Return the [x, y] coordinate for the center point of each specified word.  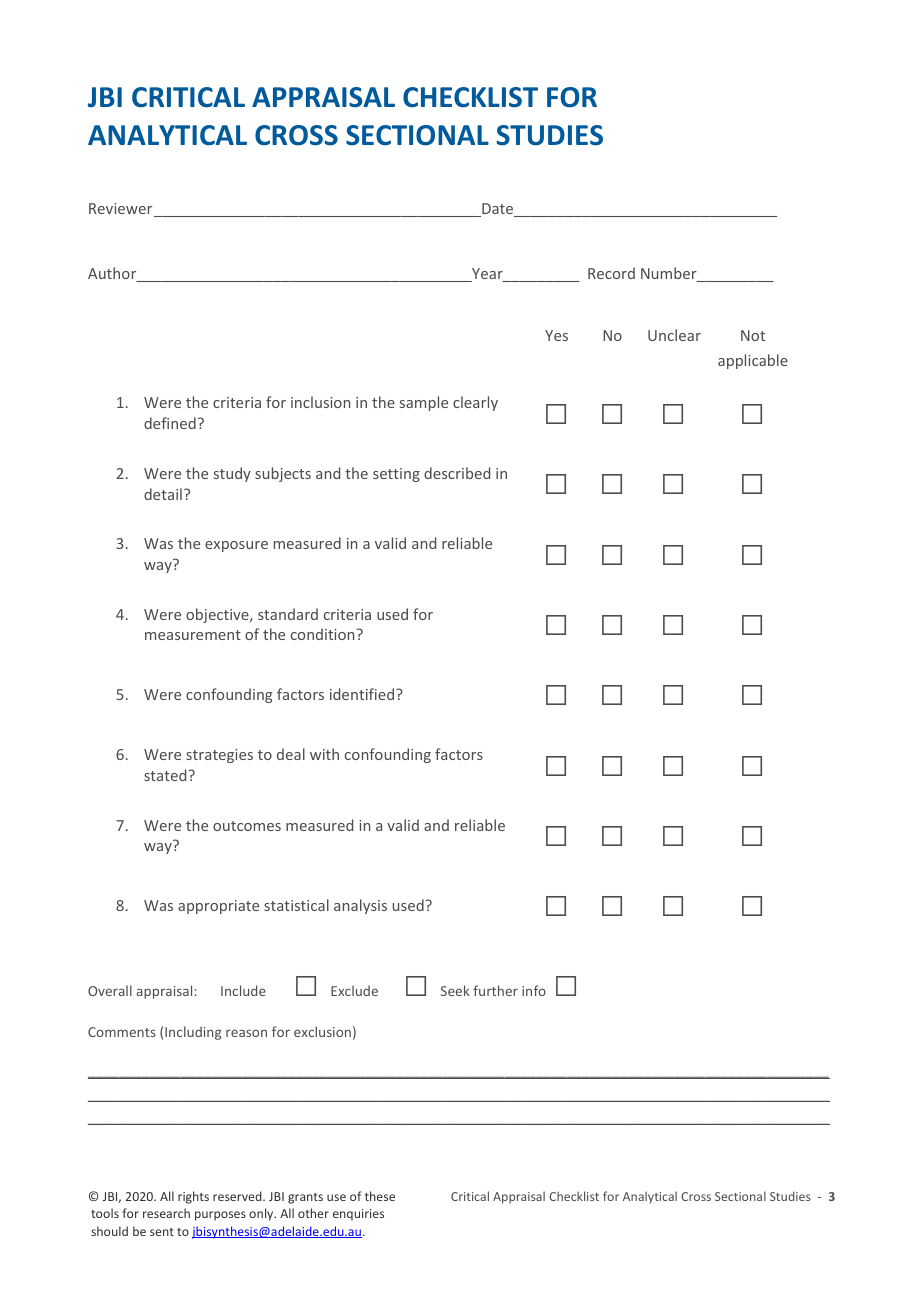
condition [324, 634]
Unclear [674, 335]
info [534, 990]
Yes [556, 335]
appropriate [218, 907]
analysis [360, 906]
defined [170, 423]
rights [193, 1197]
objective [218, 615]
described [457, 473]
